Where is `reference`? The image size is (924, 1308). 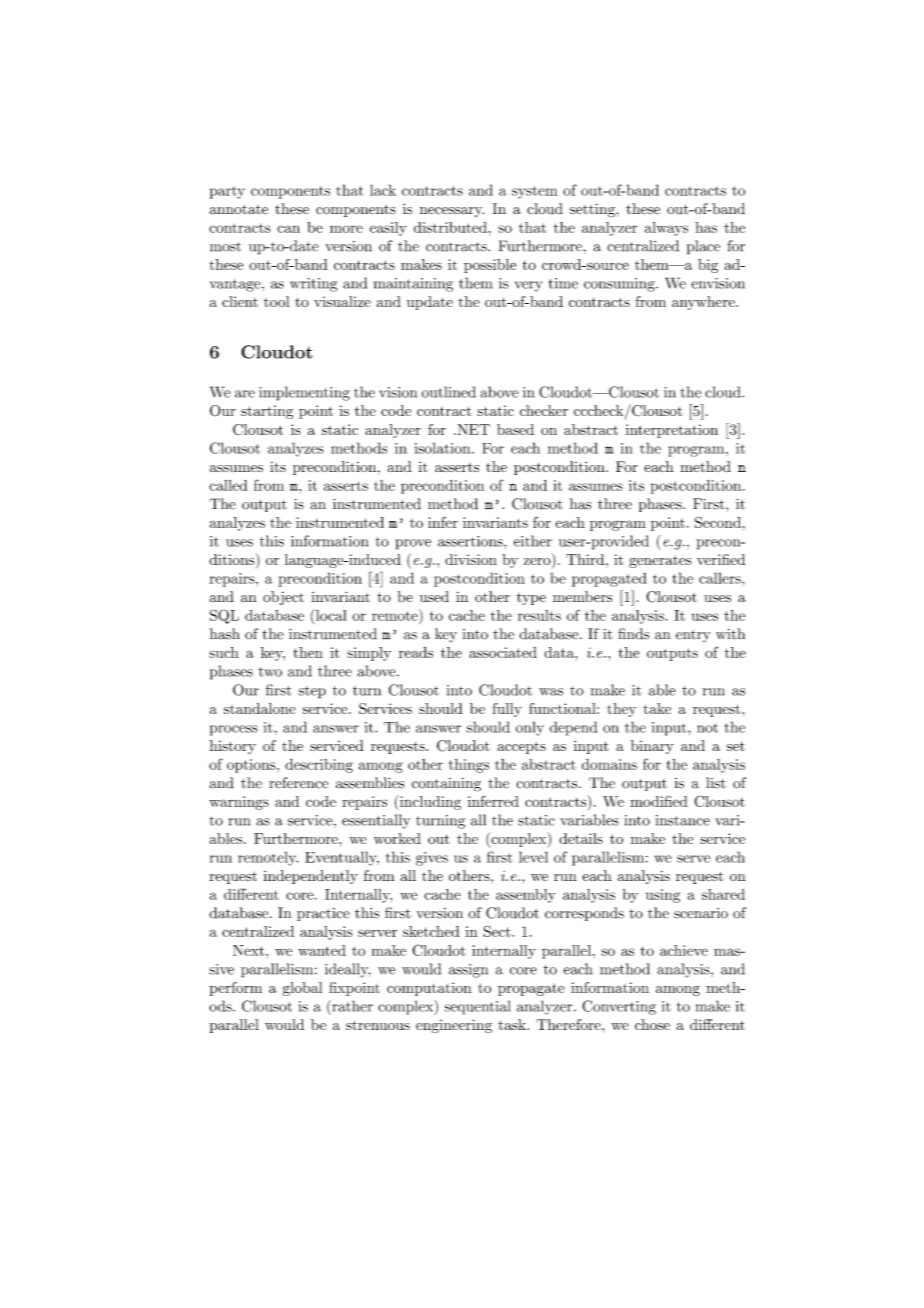
reference is located at coordinates (298, 783).
